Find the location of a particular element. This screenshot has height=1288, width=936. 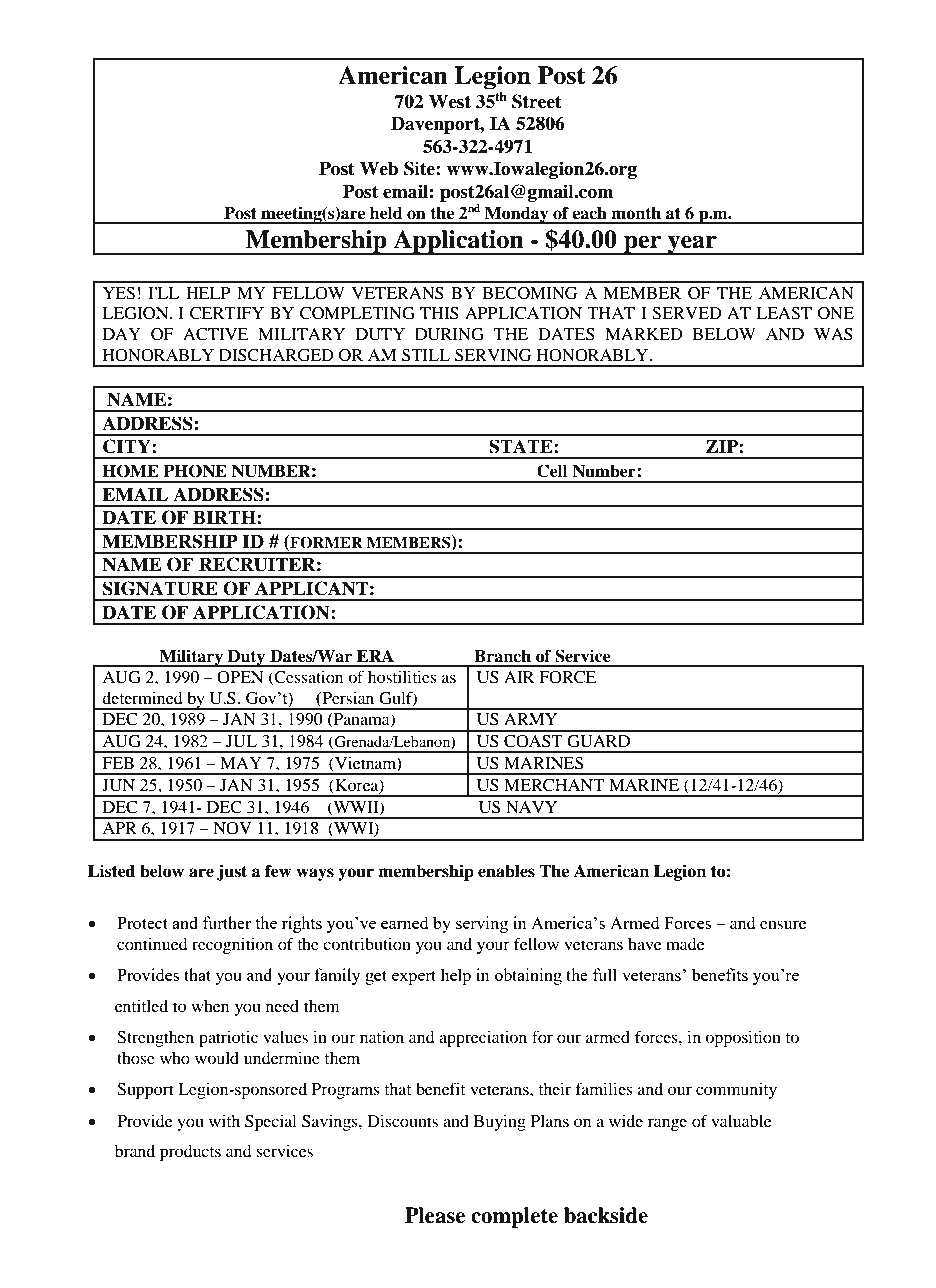

made is located at coordinates (685, 944).
